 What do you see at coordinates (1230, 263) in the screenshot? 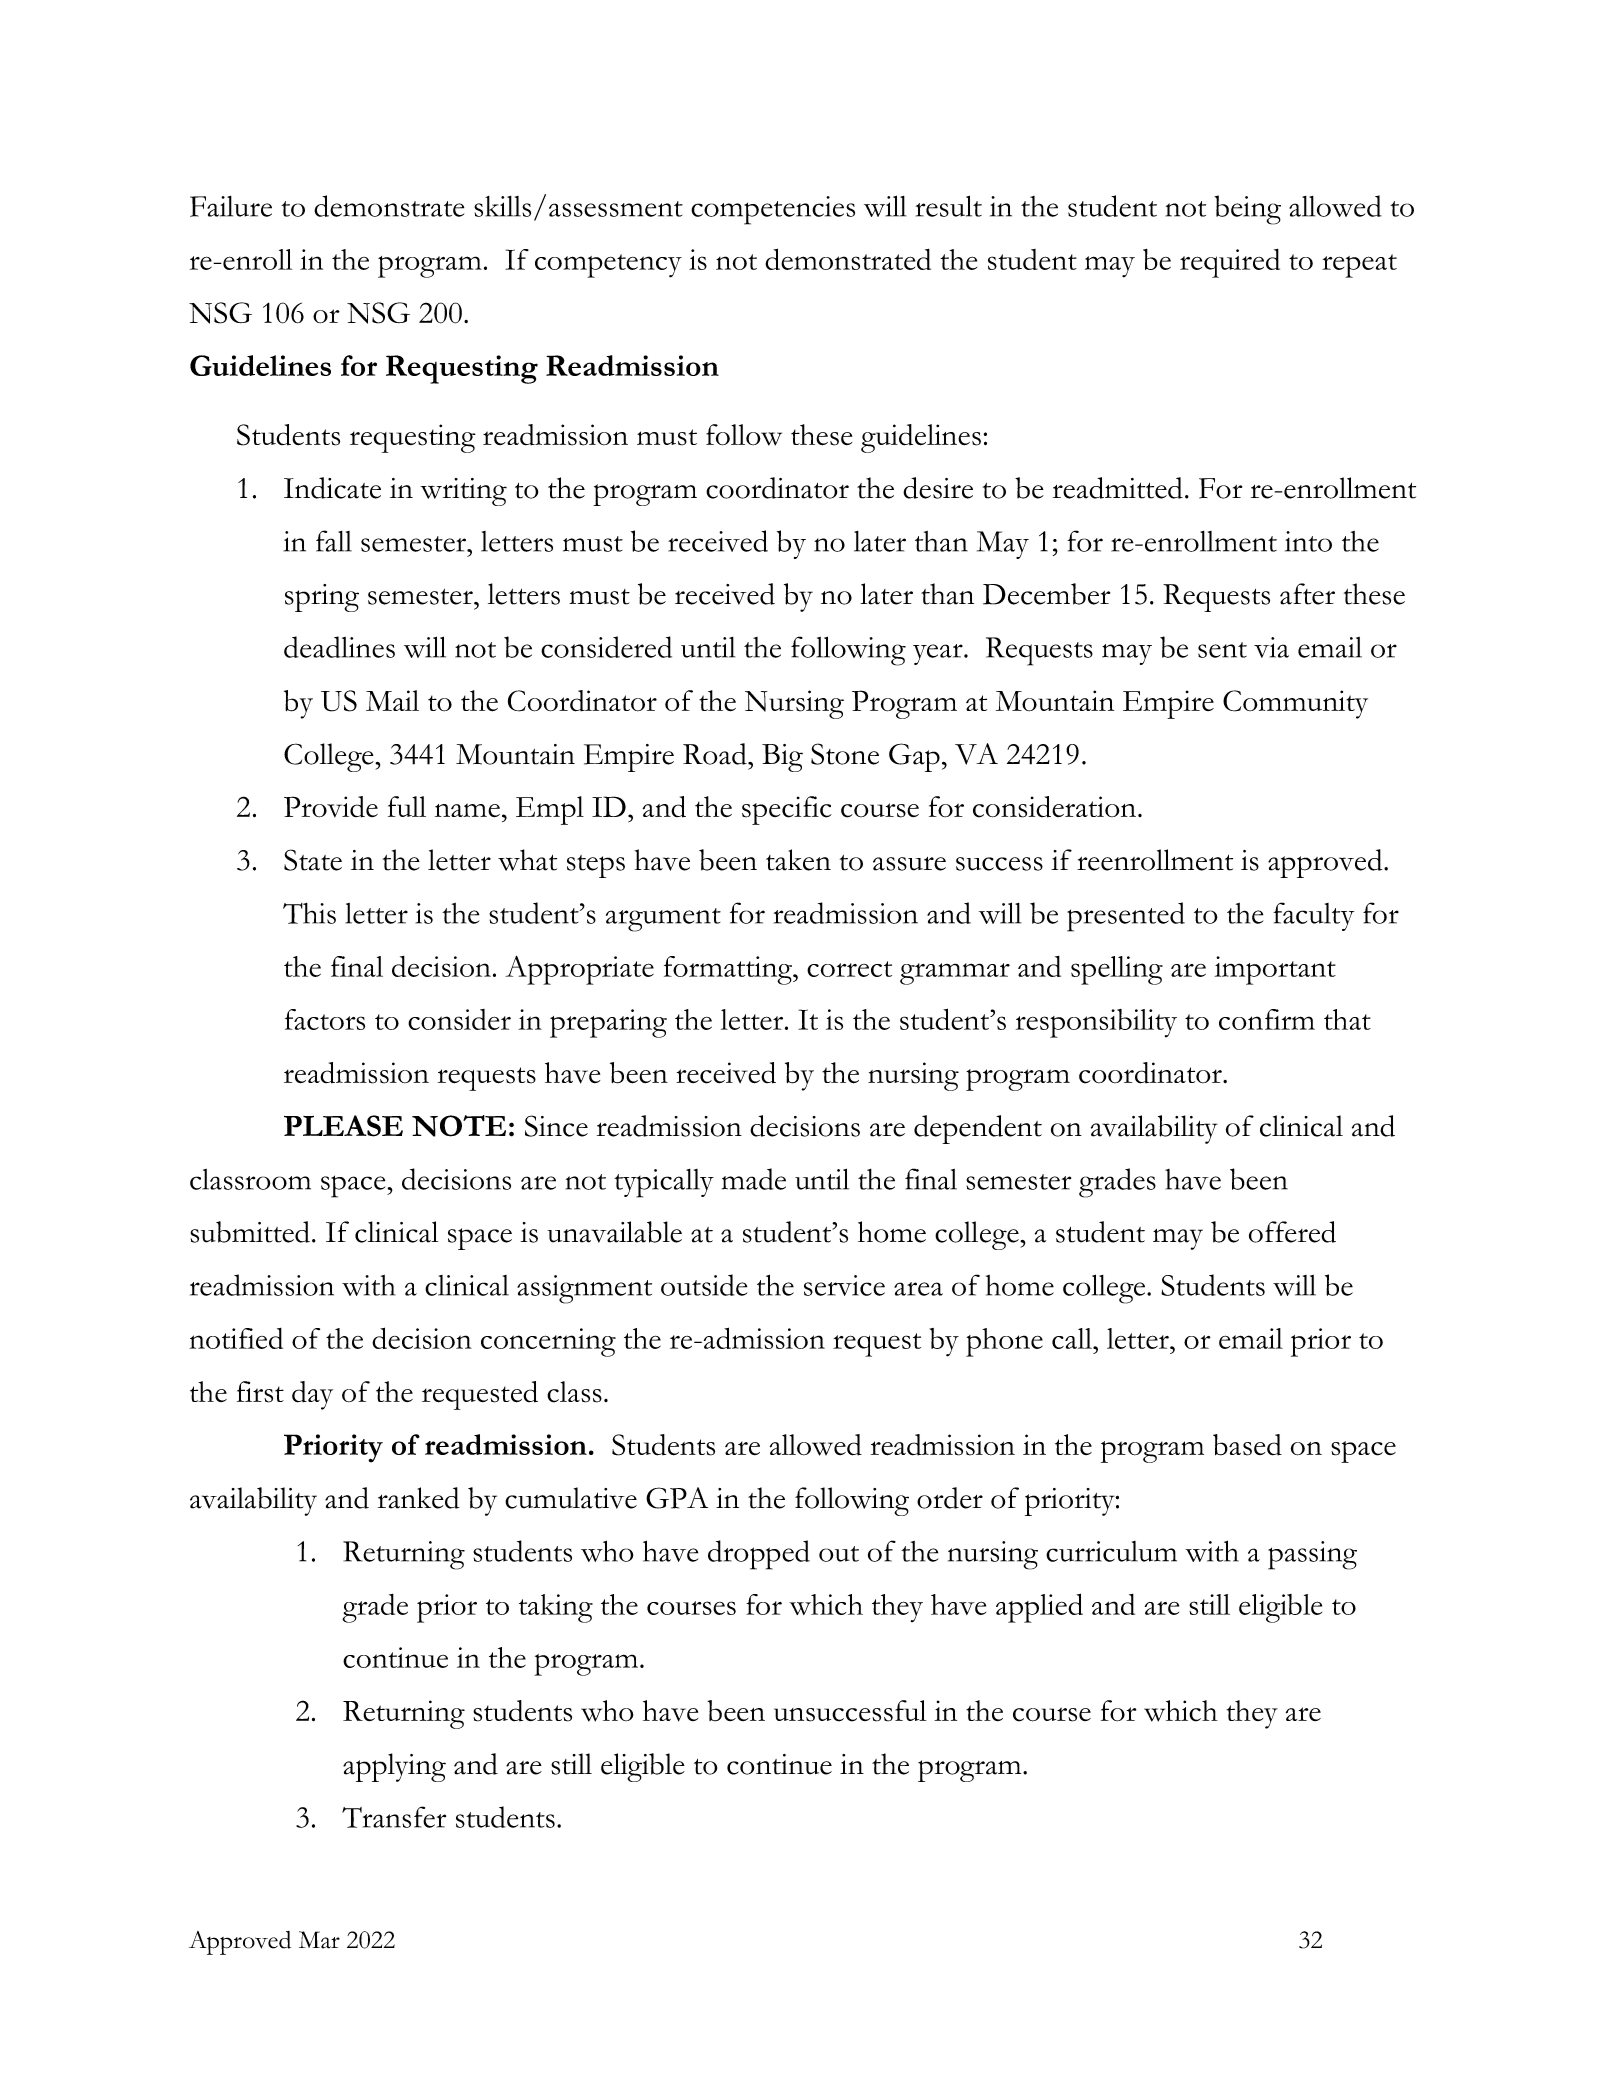
I see `required` at bounding box center [1230, 263].
